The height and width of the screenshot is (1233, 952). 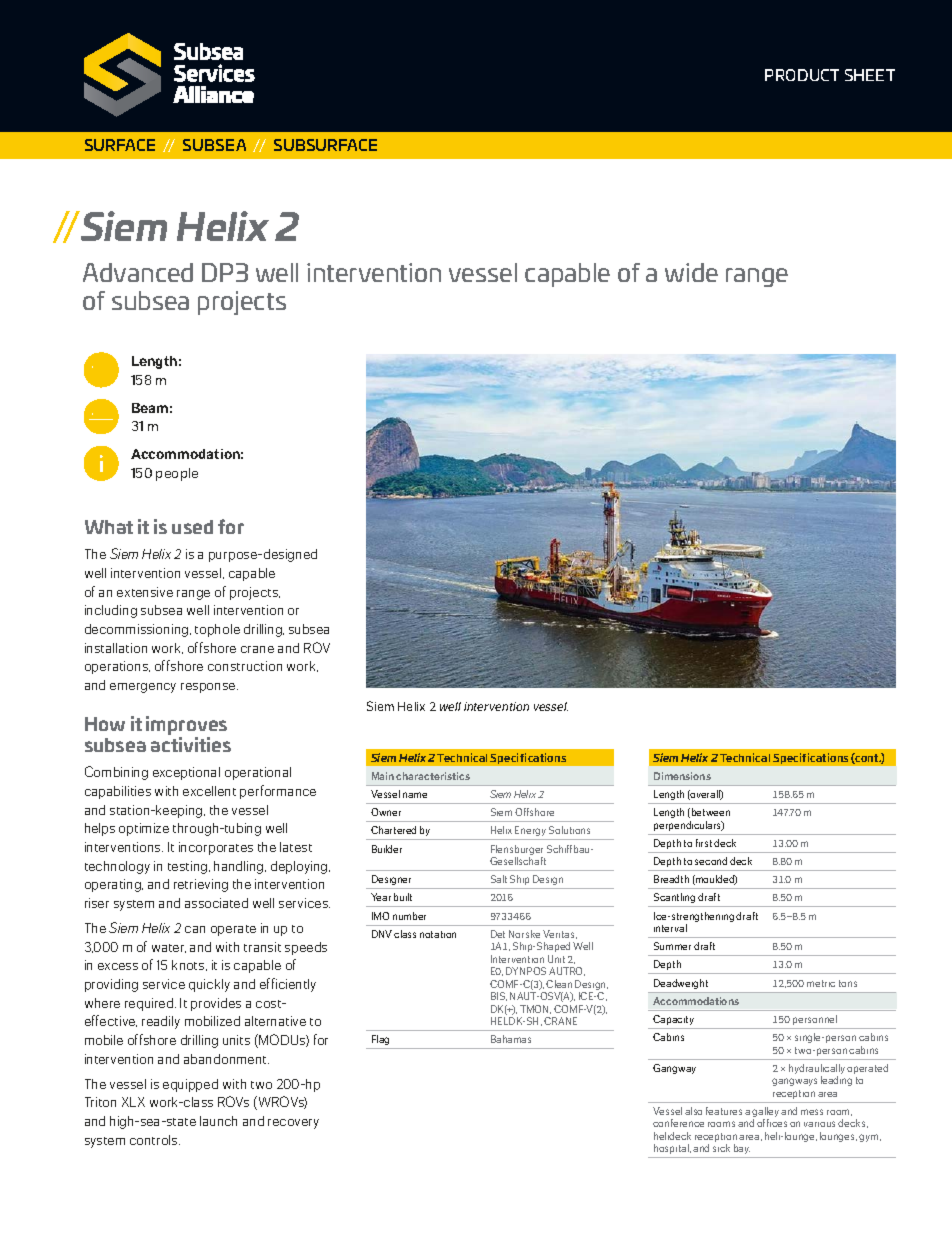 What do you see at coordinates (218, 1121) in the screenshot?
I see `launch` at bounding box center [218, 1121].
